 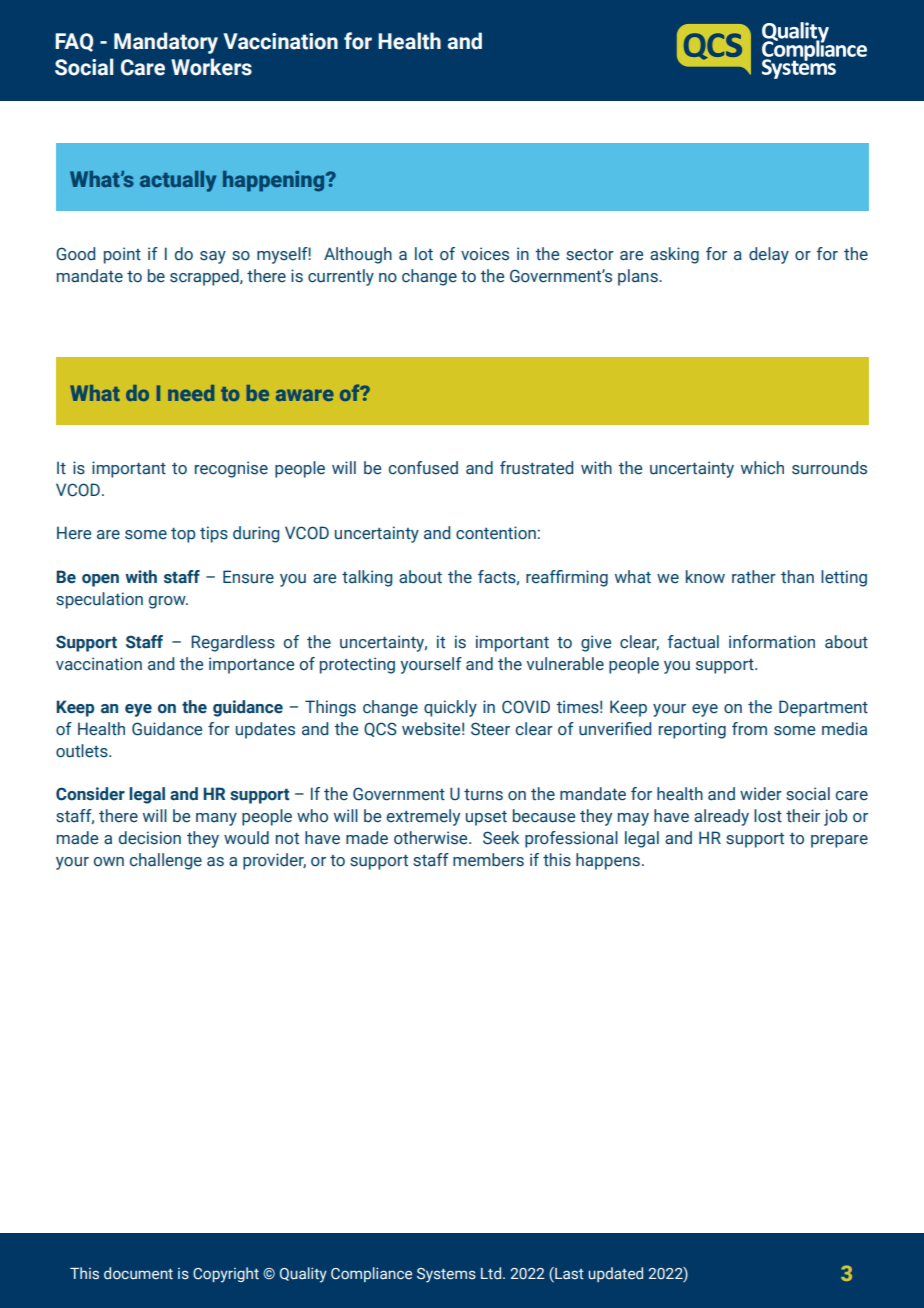 What do you see at coordinates (769, 255) in the screenshot?
I see `delay` at bounding box center [769, 255].
